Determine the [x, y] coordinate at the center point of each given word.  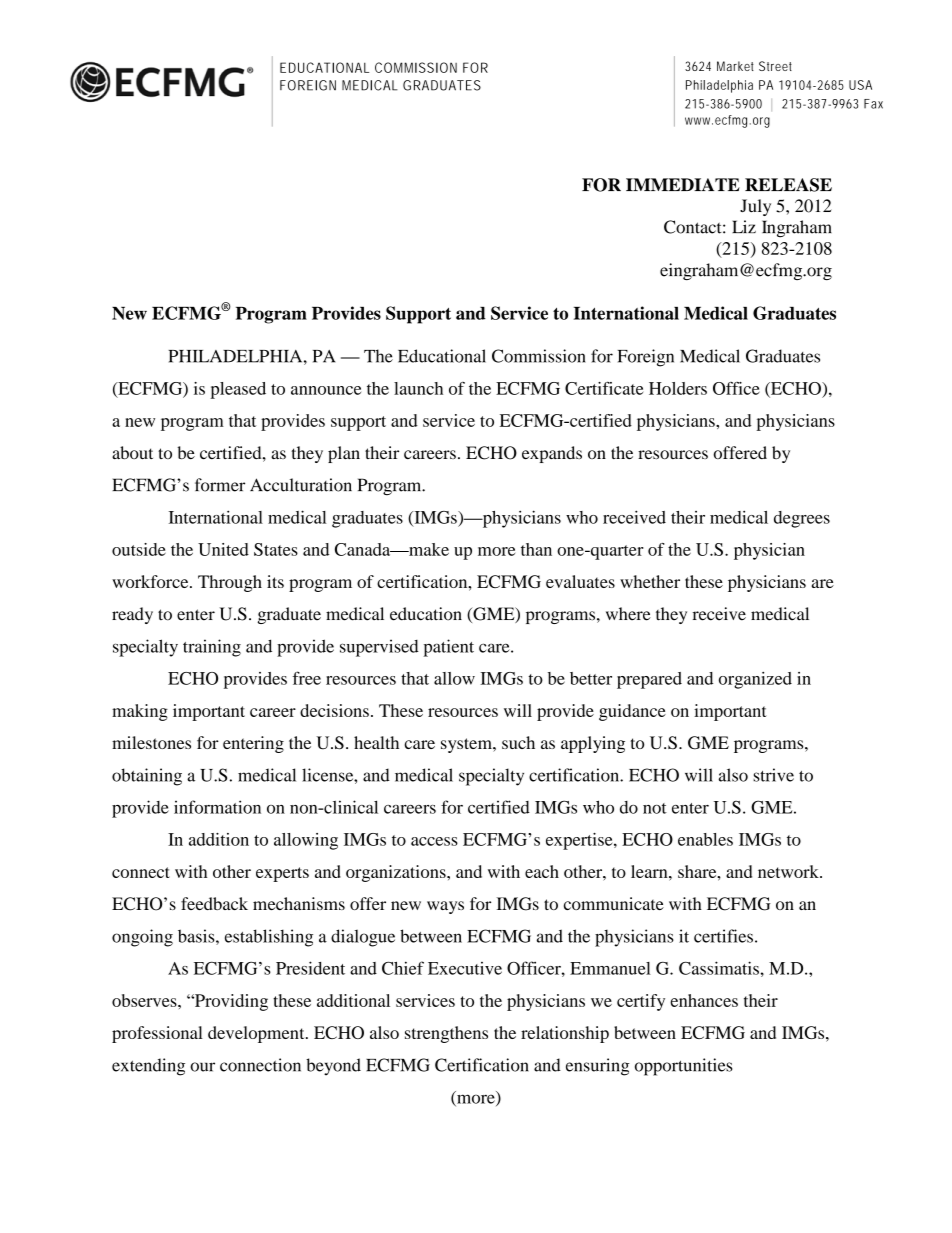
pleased [238, 390]
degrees [802, 519]
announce [326, 390]
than [536, 549]
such [518, 742]
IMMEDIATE [683, 184]
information [217, 807]
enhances [704, 1000]
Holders [678, 388]
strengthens [446, 1034]
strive [773, 775]
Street [775, 66]
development [257, 1034]
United [223, 549]
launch [418, 388]
